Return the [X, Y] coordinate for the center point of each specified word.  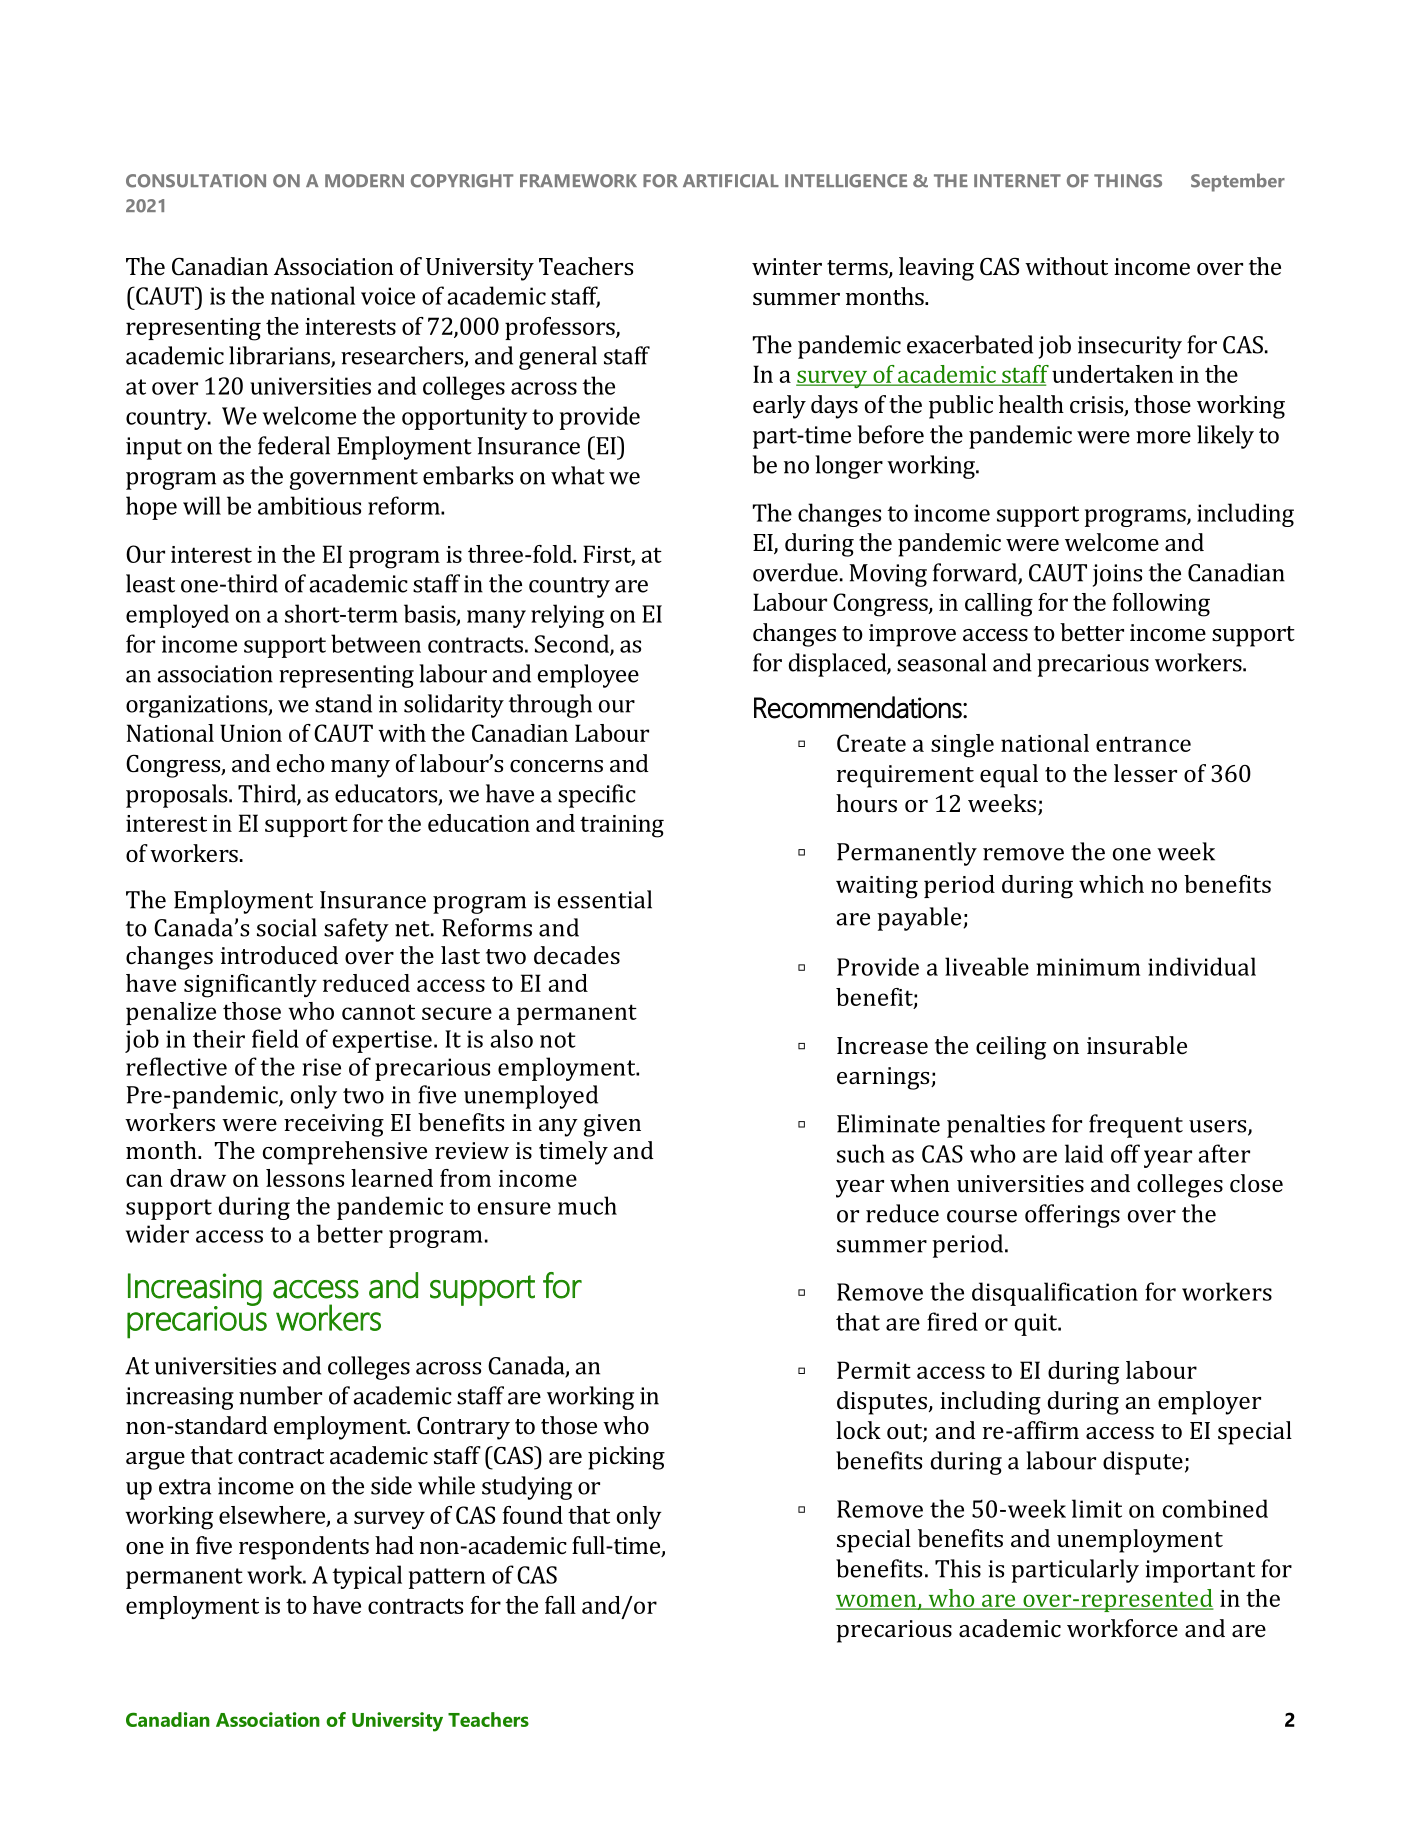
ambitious [309, 505]
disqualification [1055, 1294]
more [1163, 437]
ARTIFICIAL [731, 181]
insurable [1137, 1045]
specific [597, 796]
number [280, 1395]
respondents [304, 1548]
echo [301, 763]
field [275, 1038]
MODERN [364, 181]
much [587, 1205]
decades [577, 955]
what [578, 475]
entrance [1143, 744]
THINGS [1128, 181]
